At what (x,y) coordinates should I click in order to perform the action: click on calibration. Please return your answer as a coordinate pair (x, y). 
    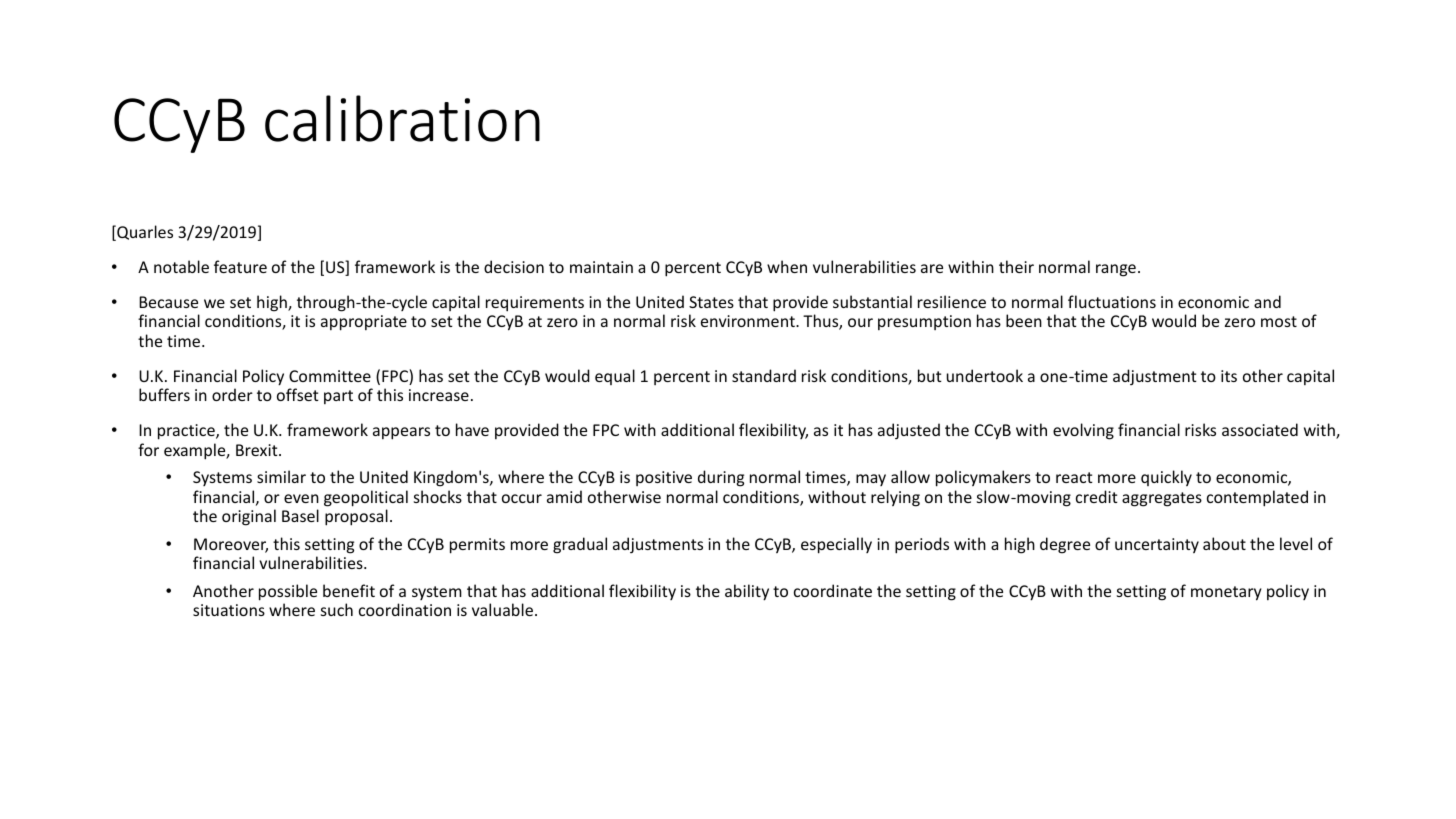
    Looking at the image, I should click on (402, 118).
